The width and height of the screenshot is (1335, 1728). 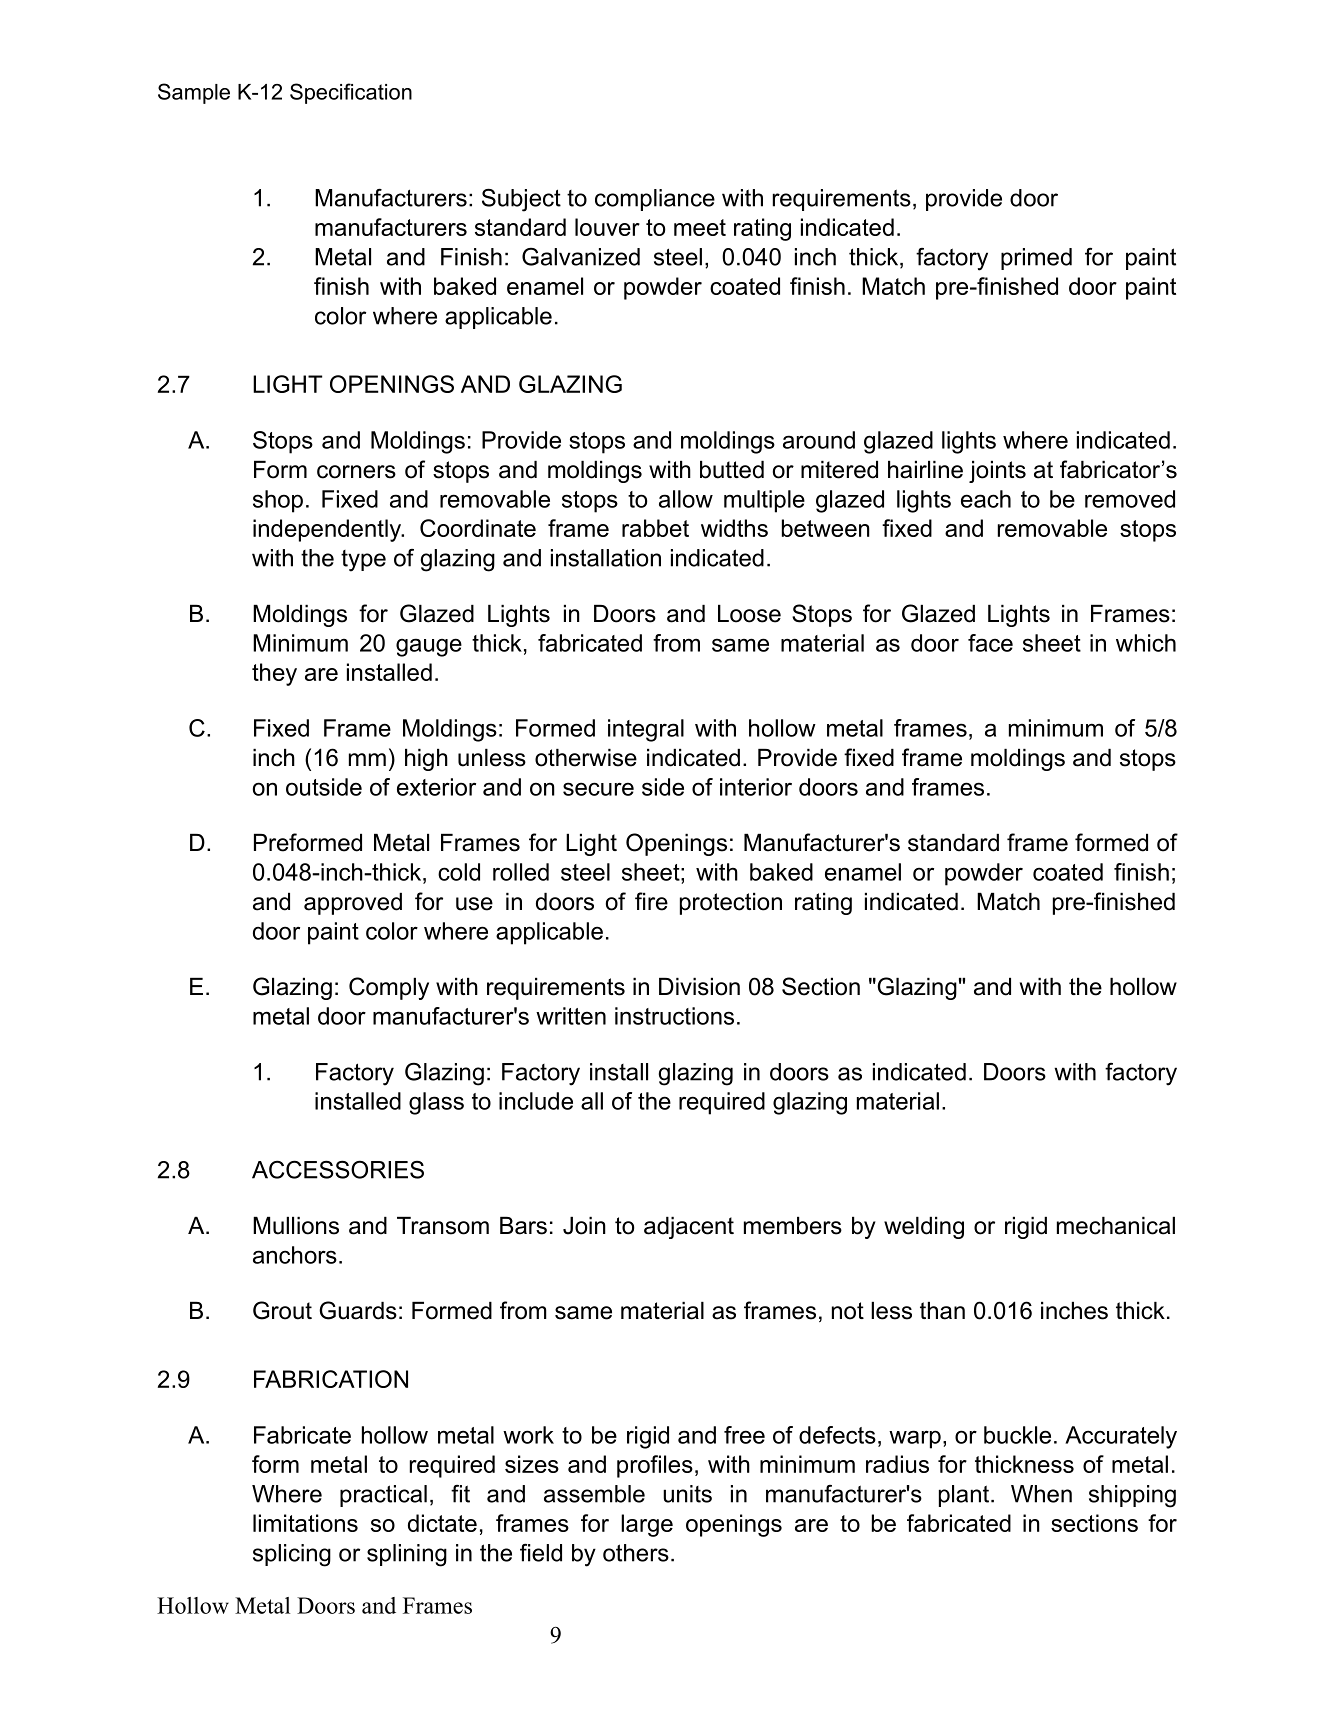 What do you see at coordinates (351, 93) in the screenshot?
I see `Specification` at bounding box center [351, 93].
